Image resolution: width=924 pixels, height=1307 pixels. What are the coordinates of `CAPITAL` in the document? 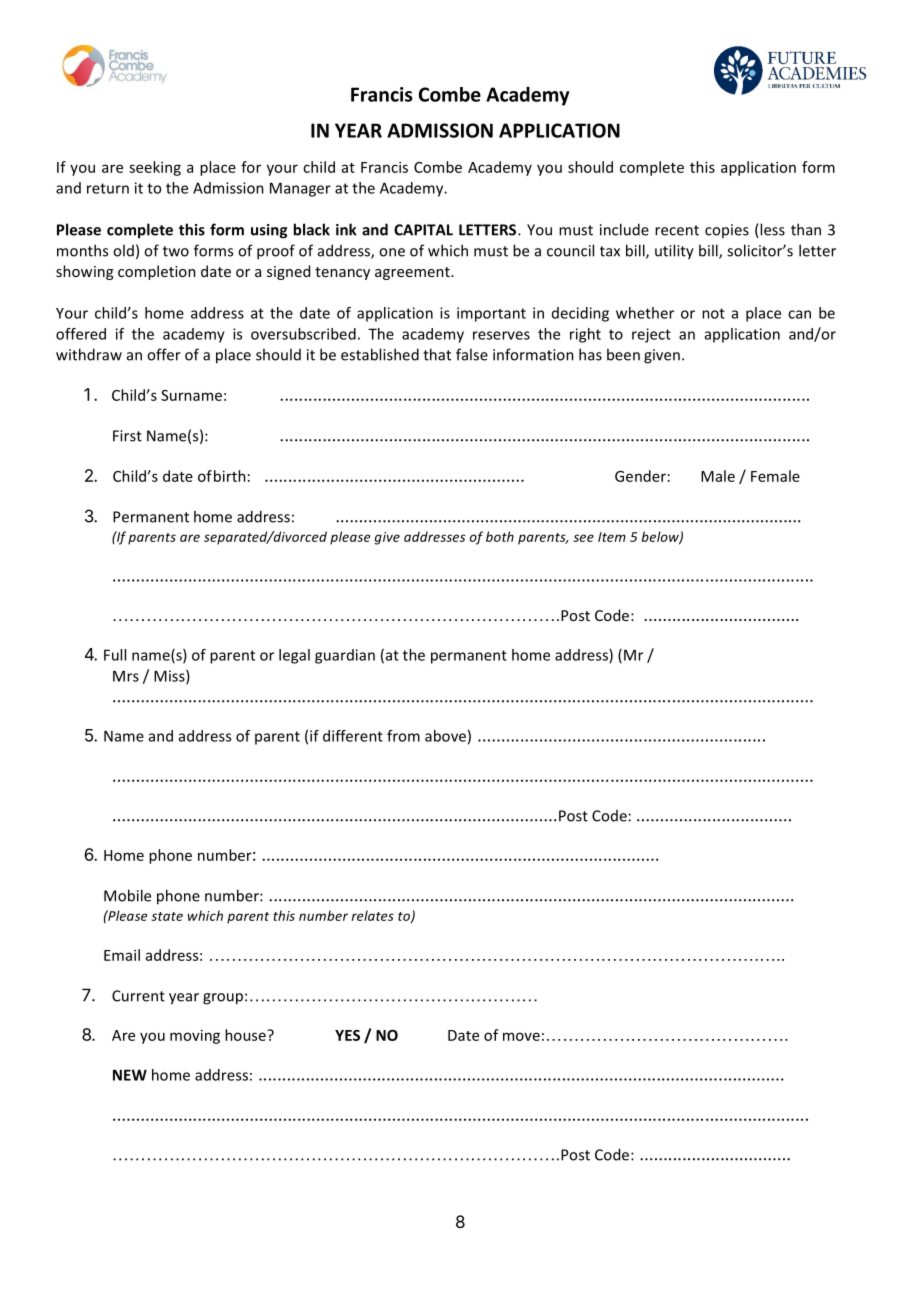 It's located at (423, 230).
